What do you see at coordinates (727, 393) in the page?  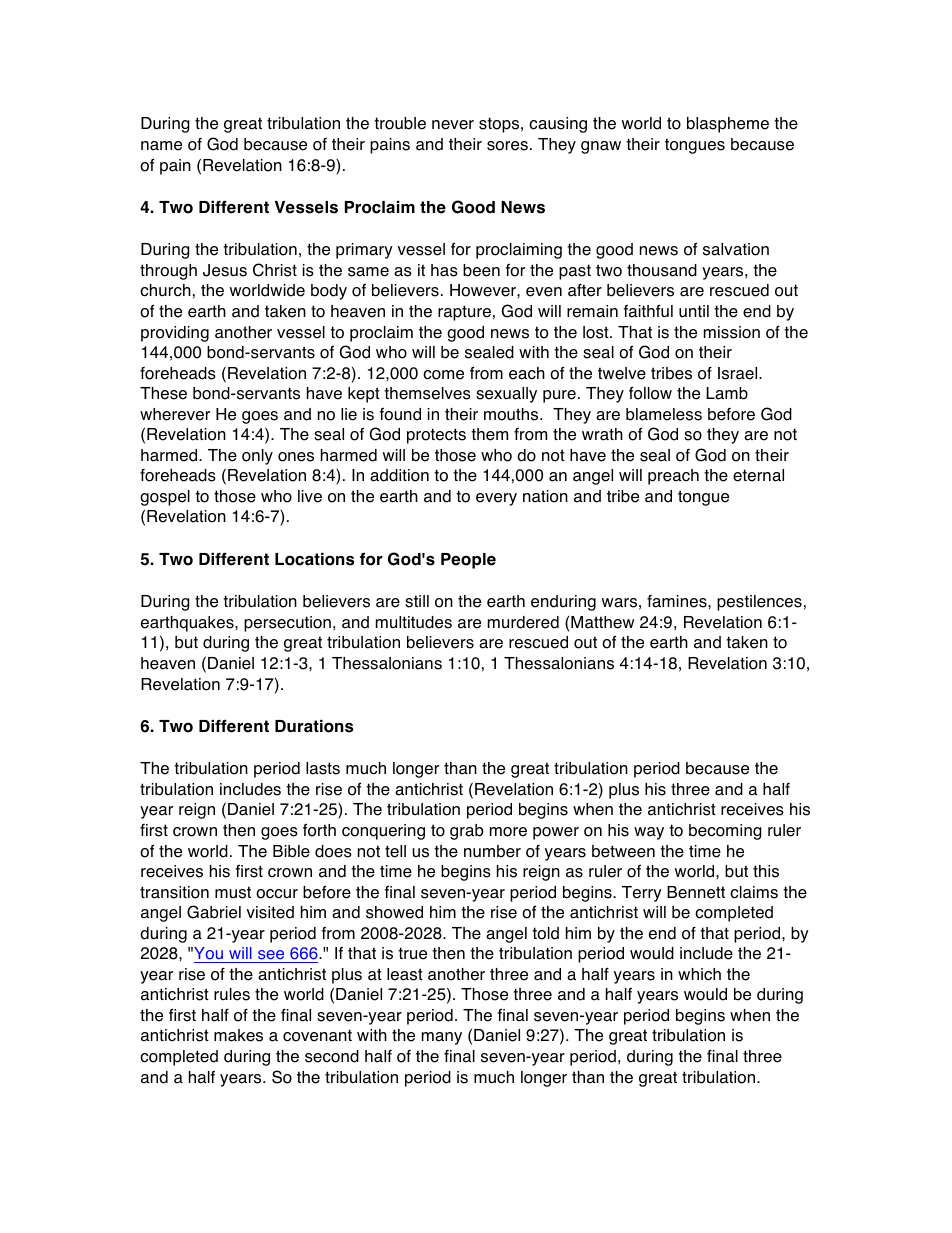 I see `Lamb` at bounding box center [727, 393].
